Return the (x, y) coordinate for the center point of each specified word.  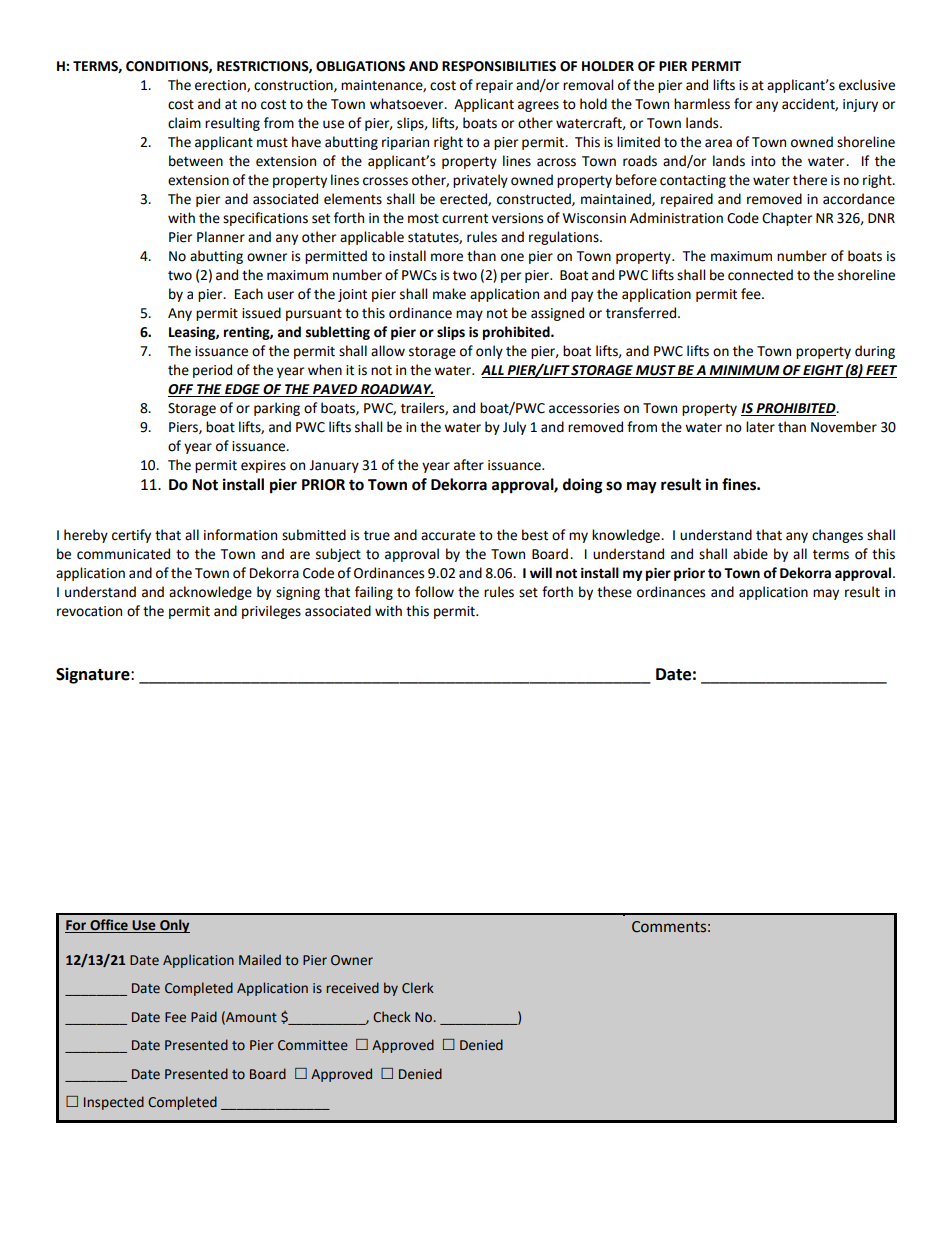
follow (434, 592)
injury (860, 105)
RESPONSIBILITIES (499, 66)
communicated (123, 554)
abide (750, 554)
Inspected (114, 1103)
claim (184, 123)
